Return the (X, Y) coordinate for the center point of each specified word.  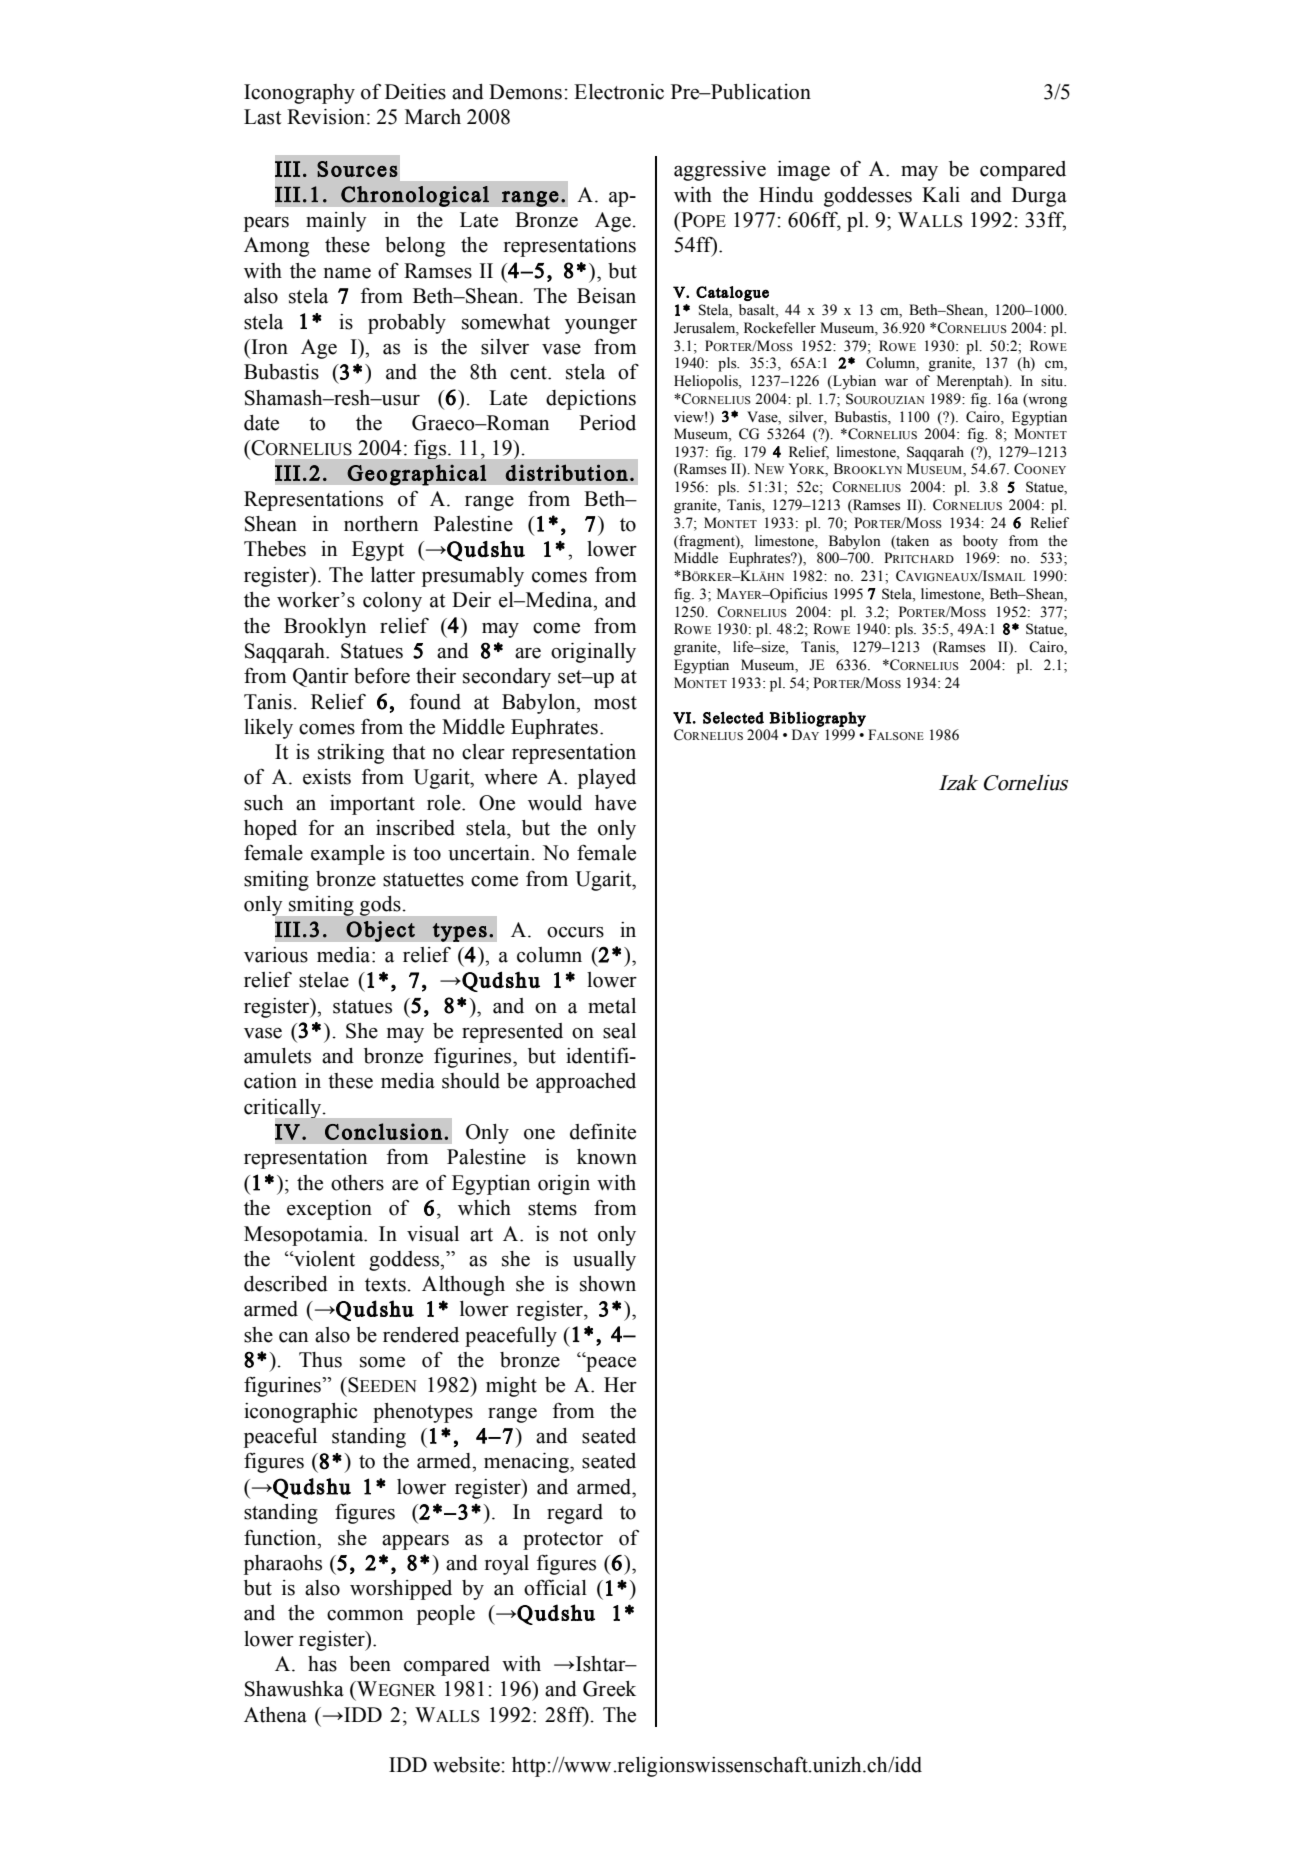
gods (380, 906)
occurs (575, 932)
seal (619, 1031)
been (370, 1664)
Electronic (619, 92)
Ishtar (600, 1664)
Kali (941, 195)
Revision (327, 117)
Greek (609, 1689)
